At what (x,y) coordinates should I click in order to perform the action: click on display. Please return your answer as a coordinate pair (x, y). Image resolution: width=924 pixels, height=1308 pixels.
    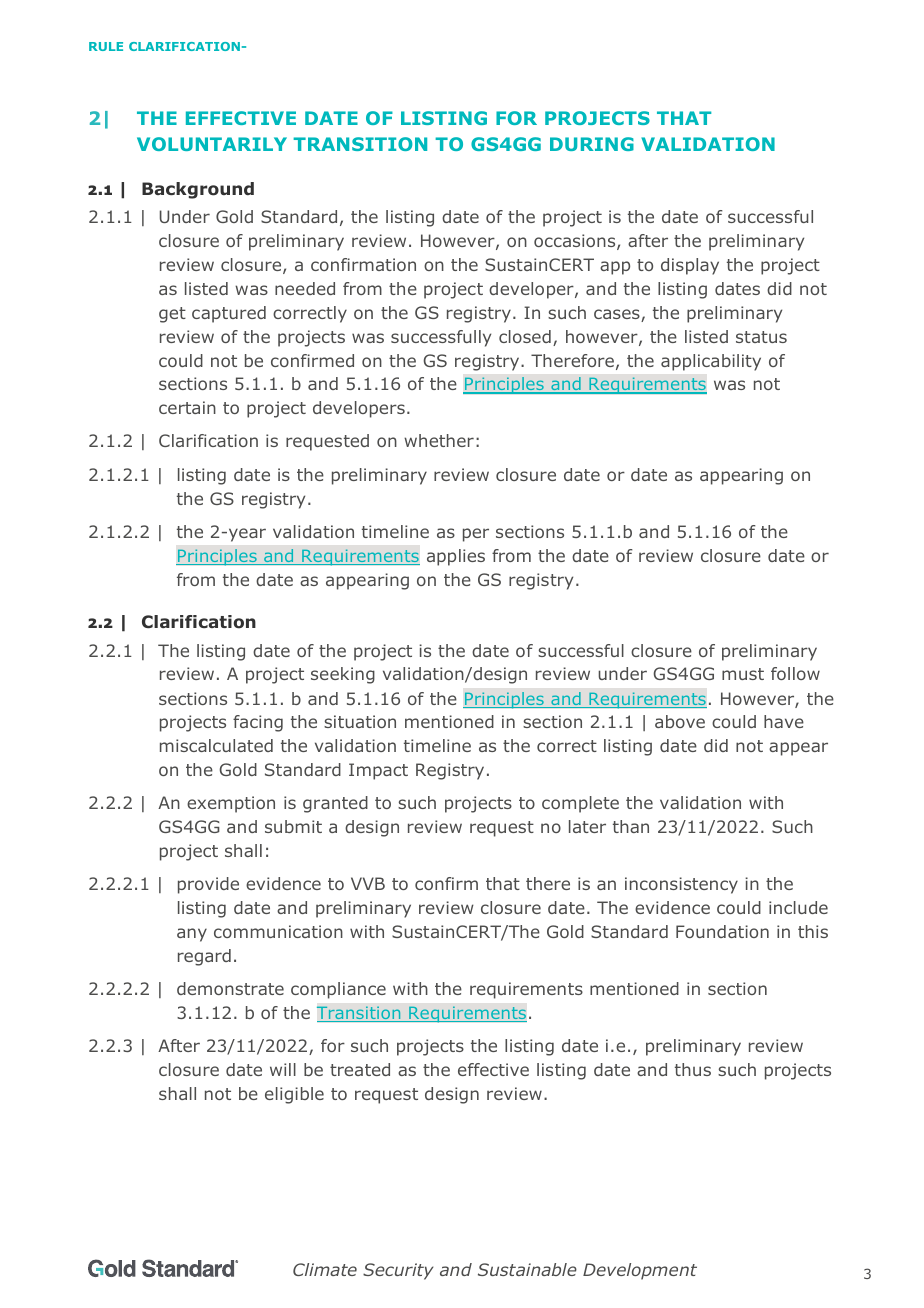
    Looking at the image, I should click on (690, 266).
